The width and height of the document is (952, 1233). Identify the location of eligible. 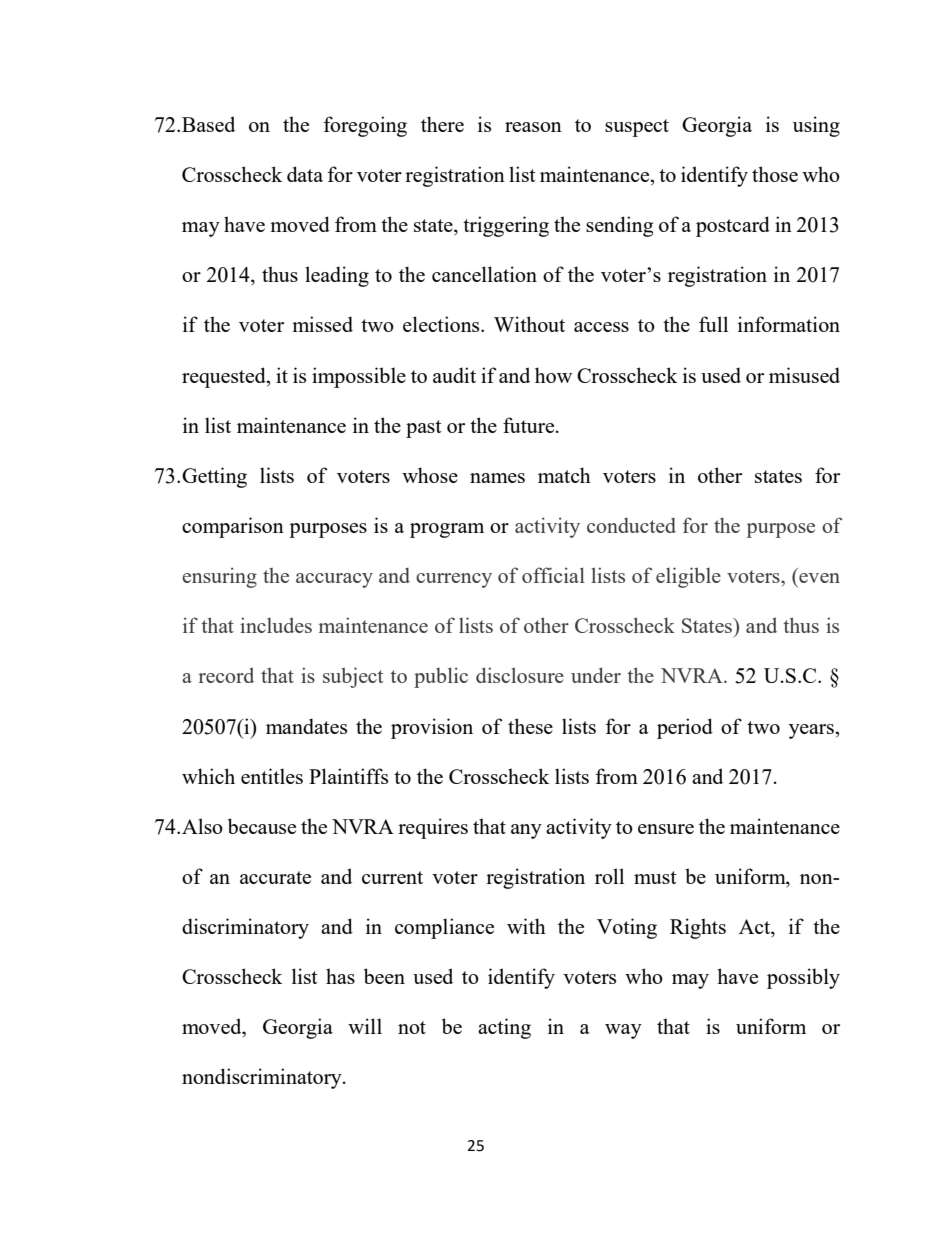
(688, 577).
